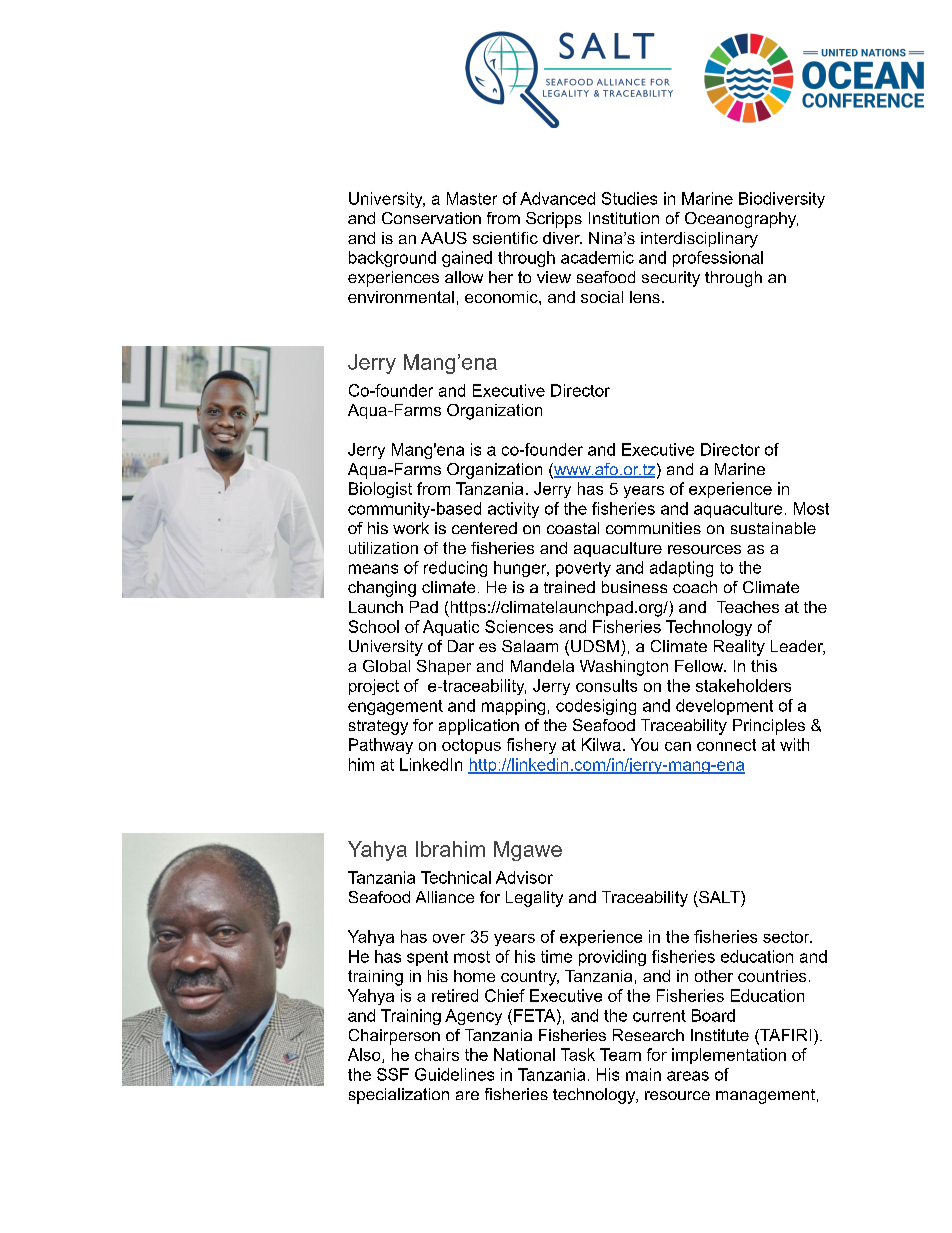 This screenshot has height=1233, width=952. What do you see at coordinates (524, 877) in the screenshot?
I see `Advisor` at bounding box center [524, 877].
